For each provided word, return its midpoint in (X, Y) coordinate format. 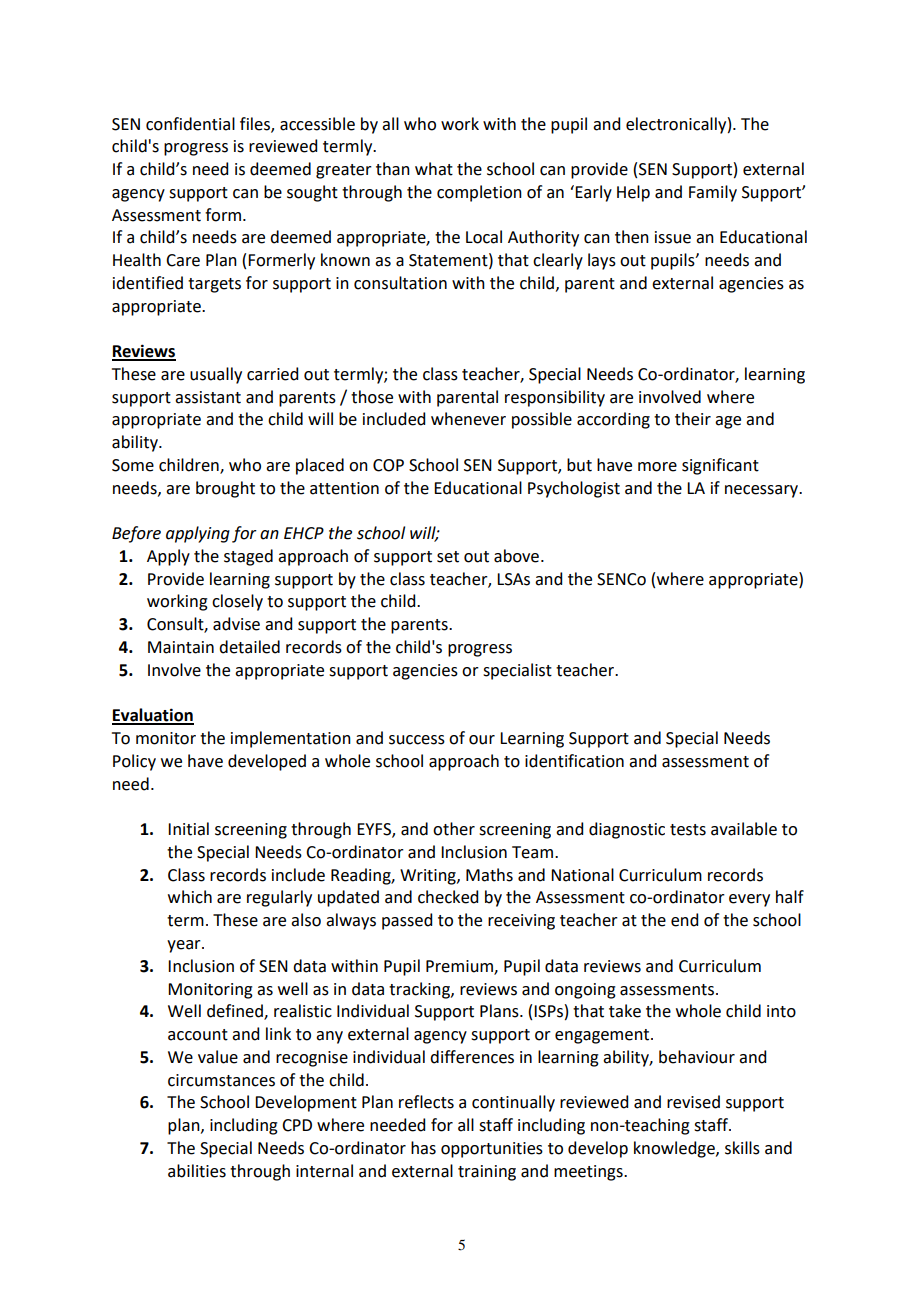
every (749, 900)
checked (448, 897)
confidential (190, 124)
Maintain (181, 647)
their (693, 419)
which (190, 897)
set (448, 557)
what (434, 169)
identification (574, 761)
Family (713, 193)
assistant (208, 397)
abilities (197, 1171)
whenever (468, 419)
